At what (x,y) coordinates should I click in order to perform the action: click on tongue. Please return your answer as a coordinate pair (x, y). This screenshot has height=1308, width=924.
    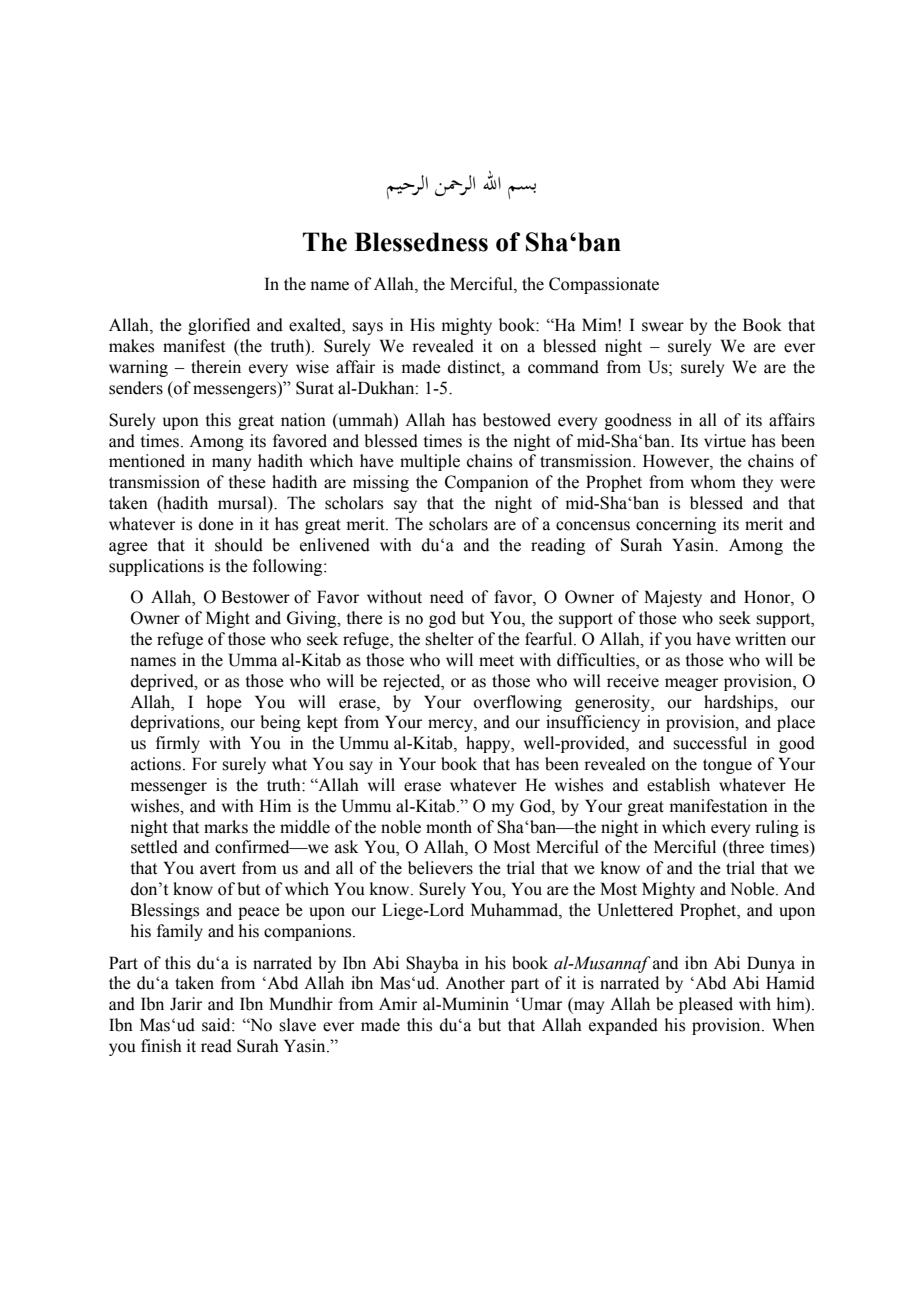
    Looking at the image, I should click on (727, 766).
